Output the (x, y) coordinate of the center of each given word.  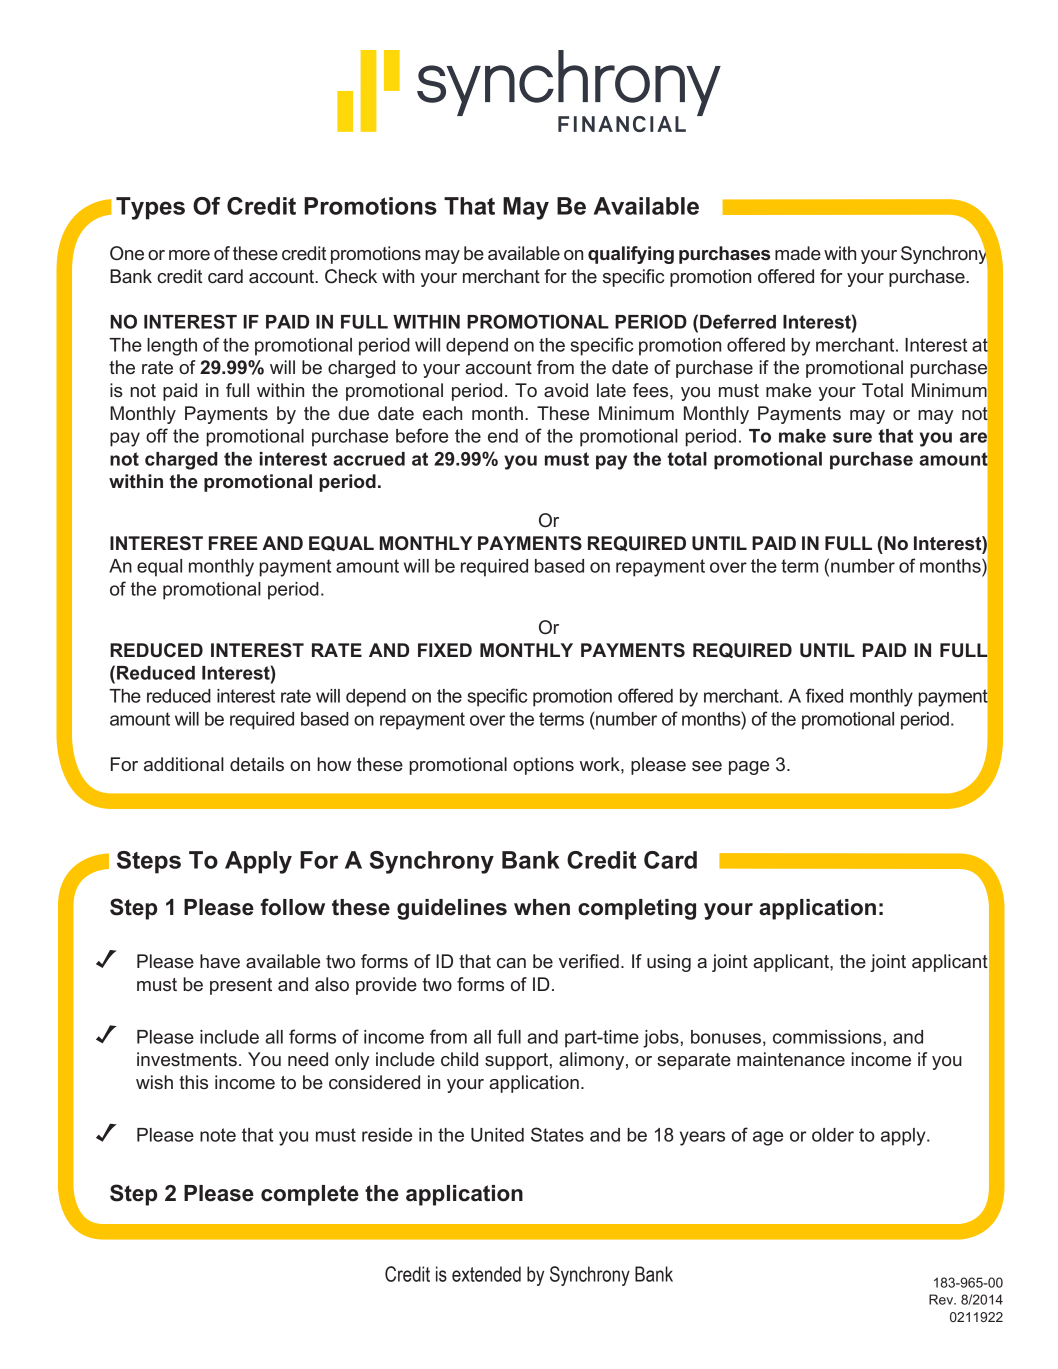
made (798, 253)
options (543, 766)
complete (310, 1195)
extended (486, 1274)
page (749, 768)
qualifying (631, 255)
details (257, 764)
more (189, 255)
